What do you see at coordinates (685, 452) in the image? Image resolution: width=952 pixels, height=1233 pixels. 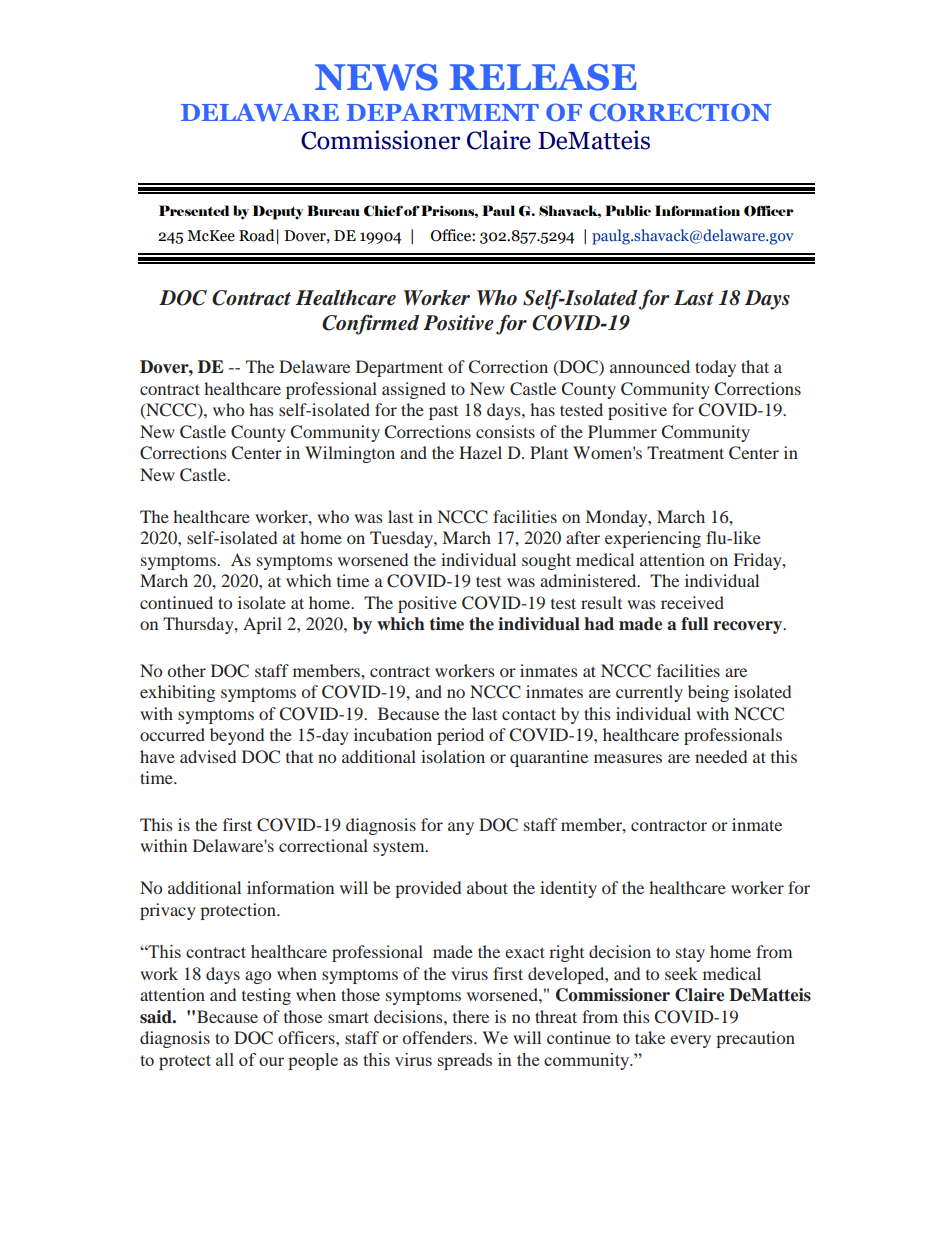 I see `Treatment` at bounding box center [685, 452].
